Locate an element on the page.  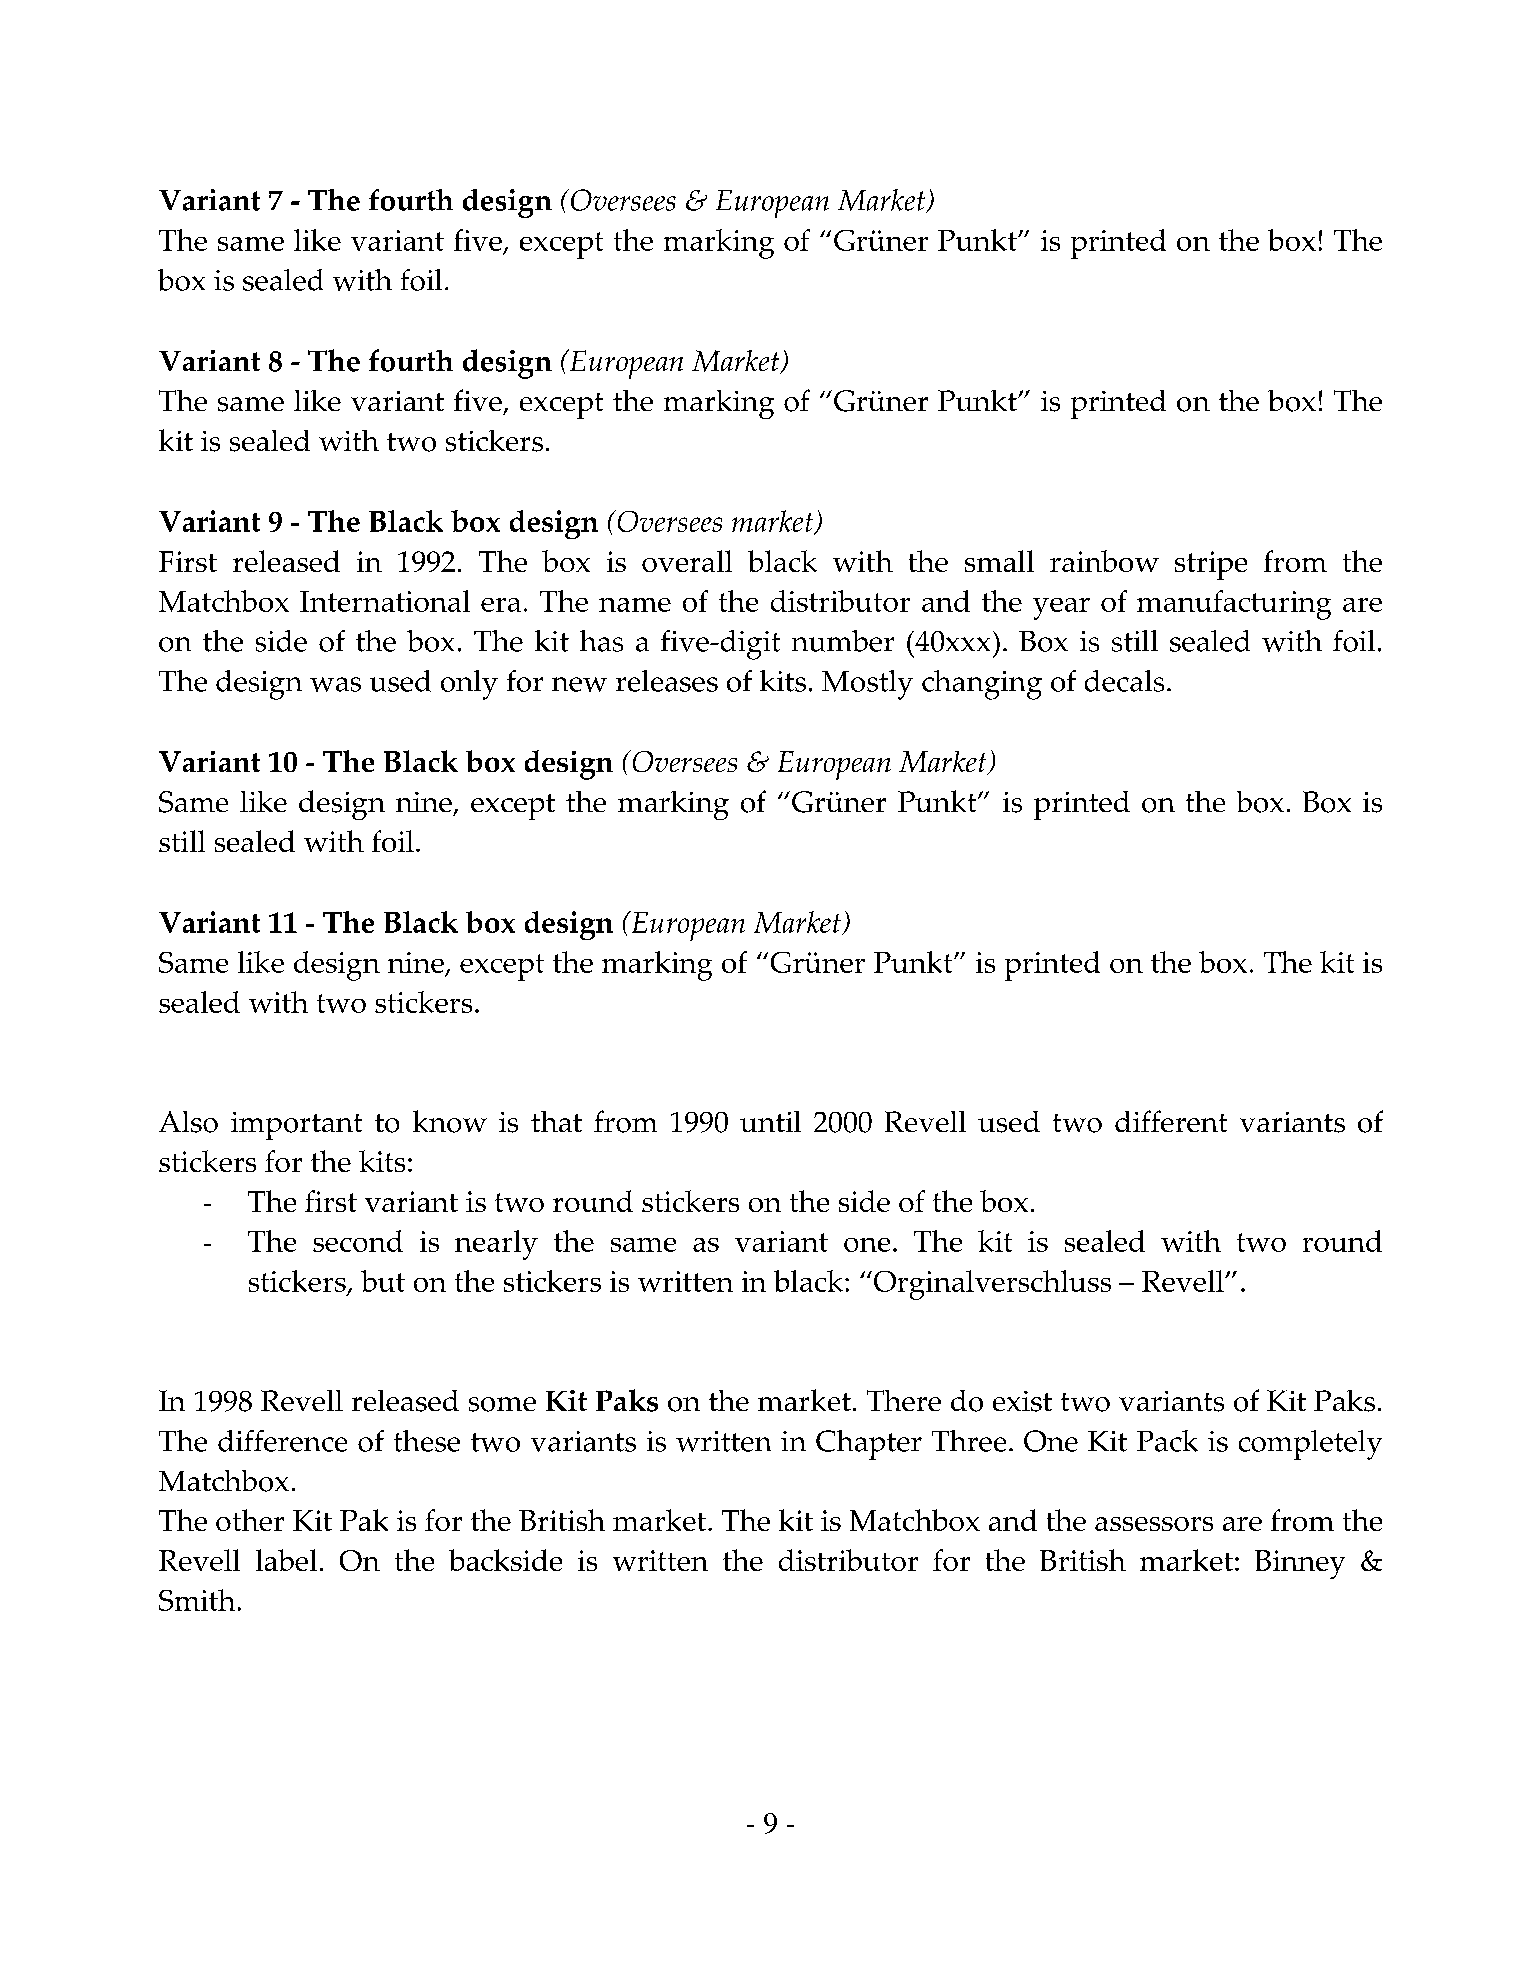
exist is located at coordinates (1022, 1401).
